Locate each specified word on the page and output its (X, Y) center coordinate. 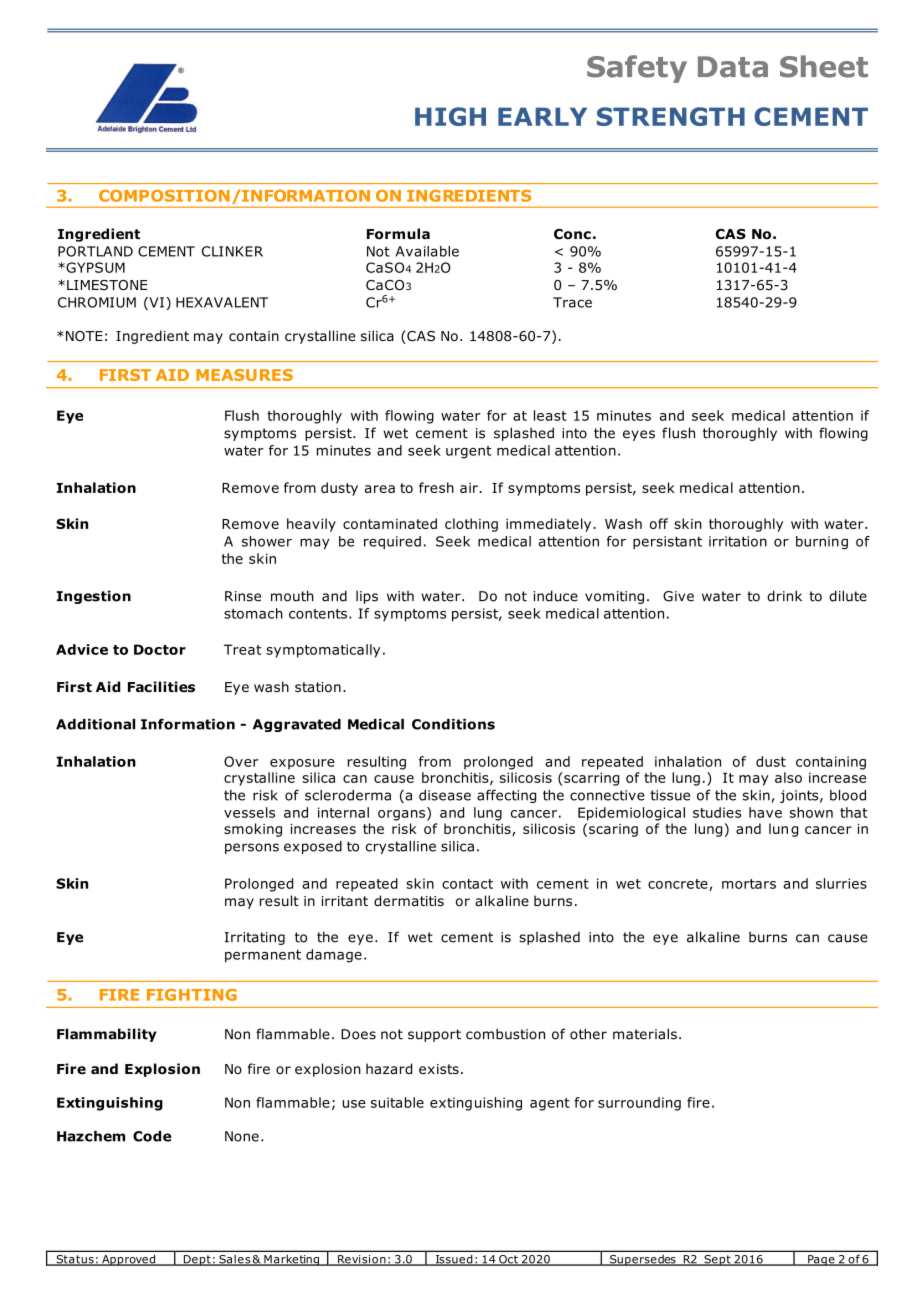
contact (467, 884)
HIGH (450, 116)
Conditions (453, 724)
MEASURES (244, 375)
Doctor (160, 649)
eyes (639, 435)
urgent (469, 452)
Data (733, 67)
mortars (749, 884)
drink (784, 596)
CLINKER (232, 251)
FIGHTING (192, 995)
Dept (197, 1260)
